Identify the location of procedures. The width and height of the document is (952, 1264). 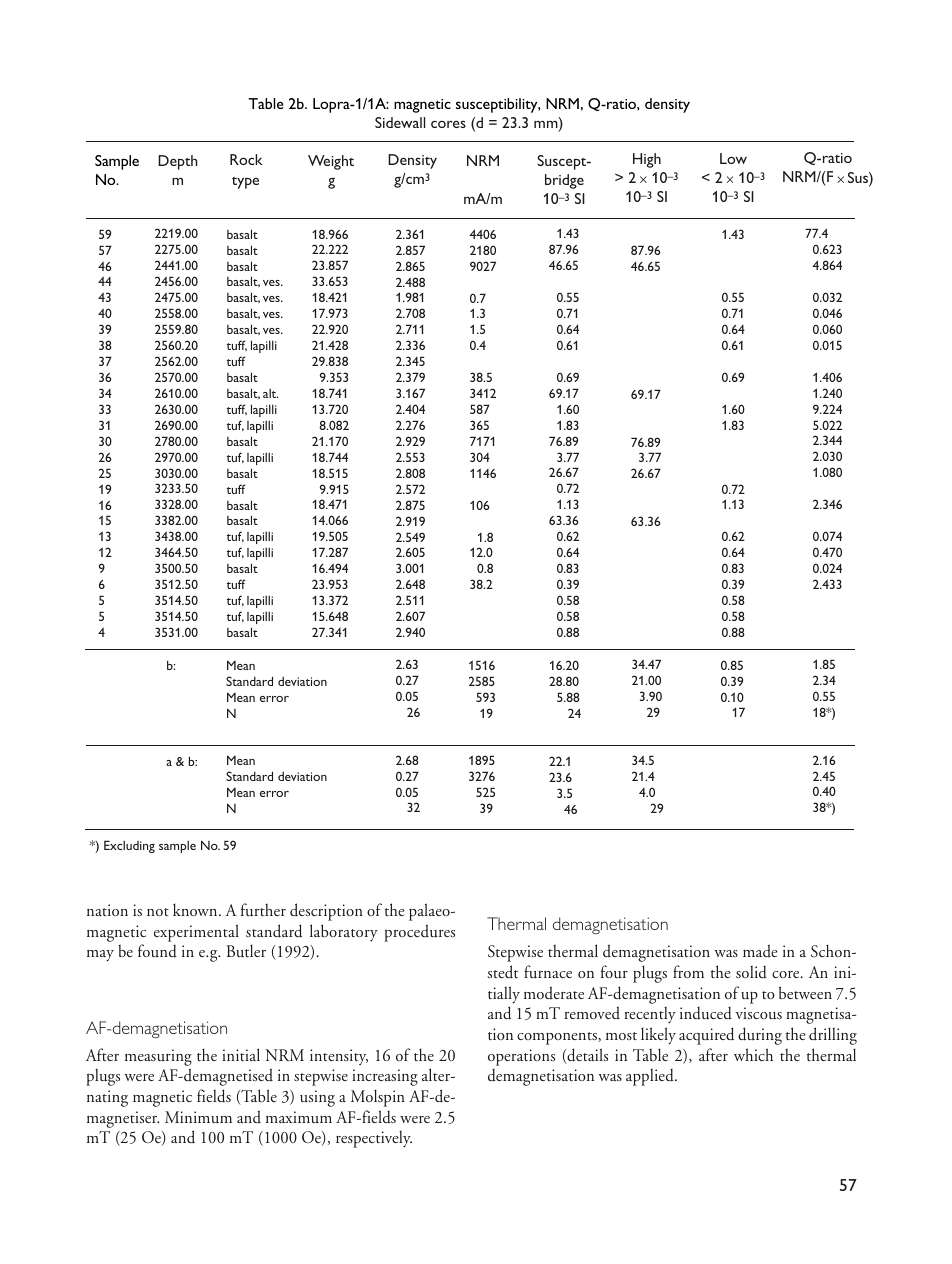
(419, 933).
